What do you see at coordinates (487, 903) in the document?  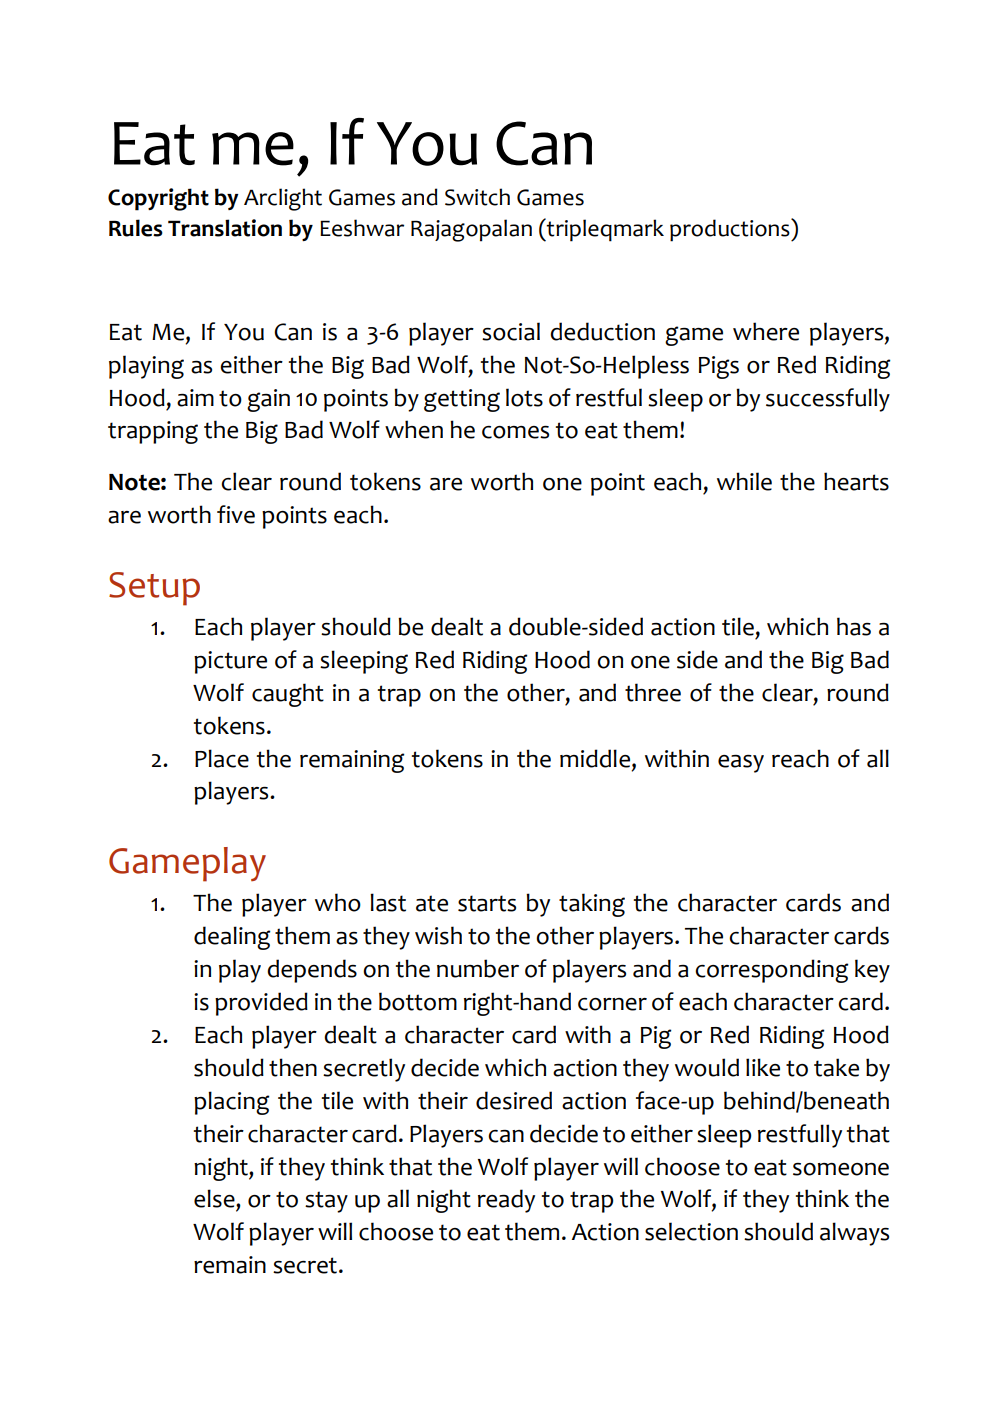 I see `starts` at bounding box center [487, 903].
